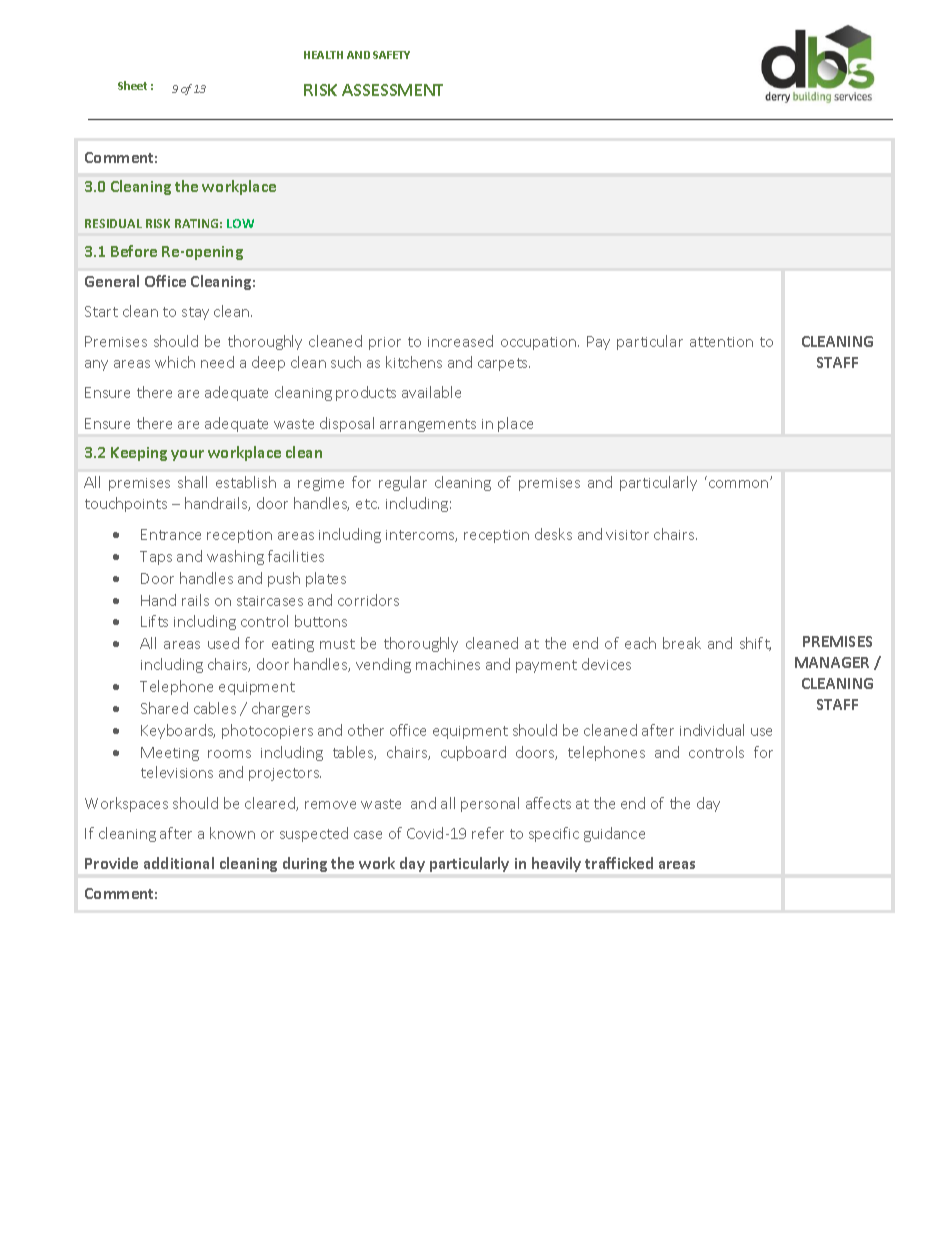 This image has width=952, height=1233. Describe the element at coordinates (132, 85) in the image. I see `Sheet` at that location.
